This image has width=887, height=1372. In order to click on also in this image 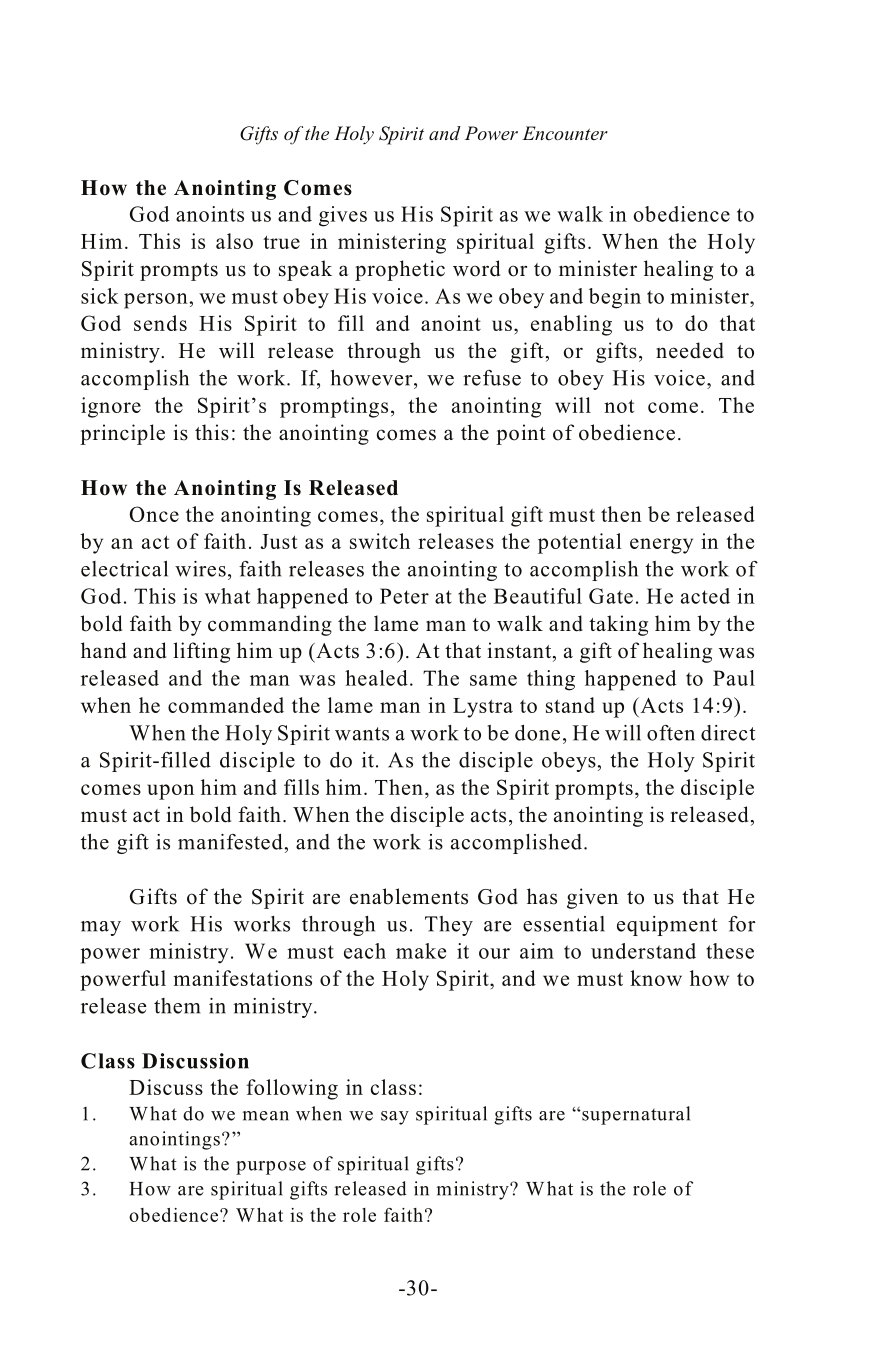, I will do `click(234, 241)`.
